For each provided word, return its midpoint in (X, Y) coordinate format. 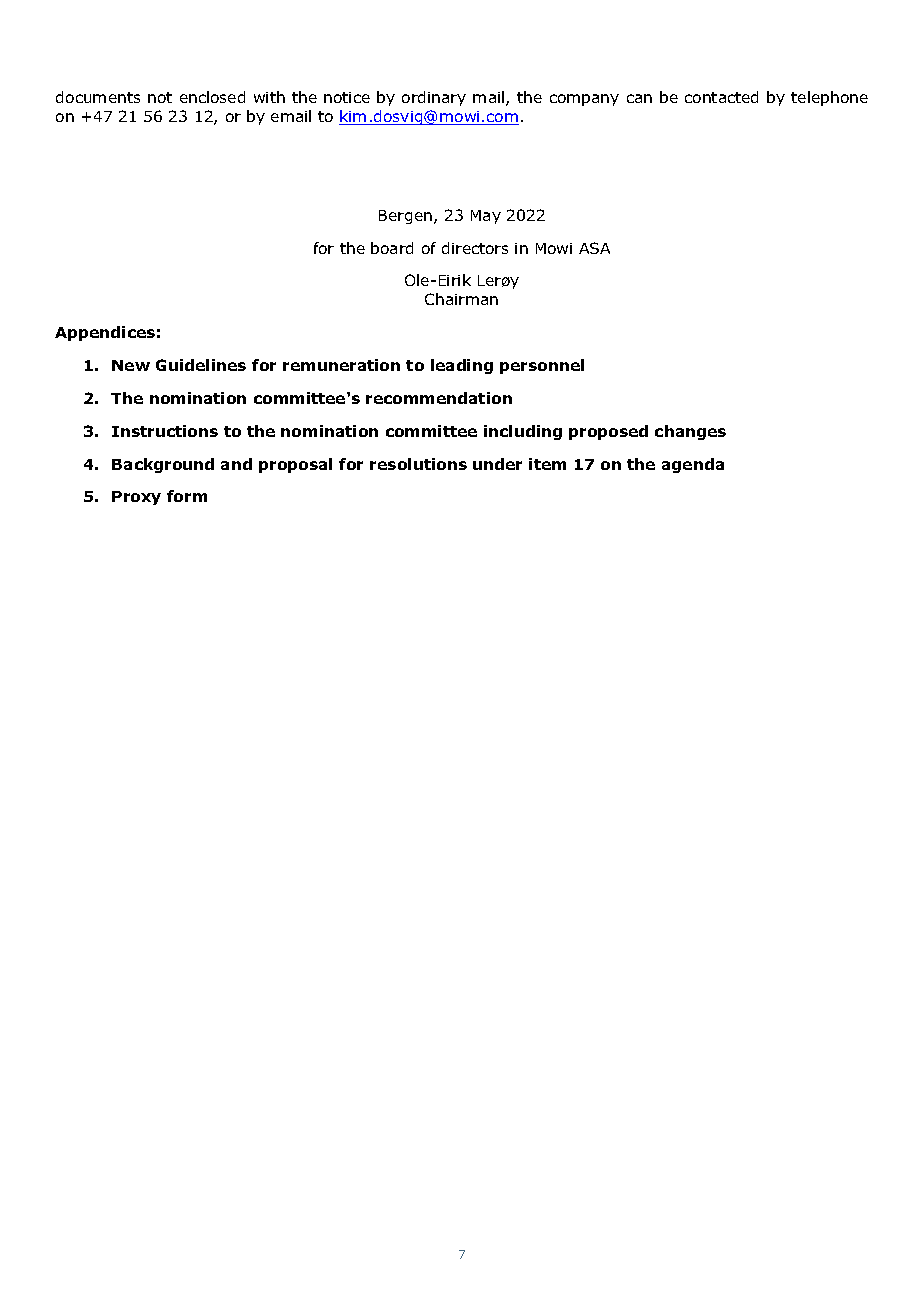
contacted (721, 97)
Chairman (461, 299)
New (131, 365)
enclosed (212, 97)
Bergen (405, 217)
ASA (594, 248)
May (486, 217)
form (187, 496)
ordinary (434, 98)
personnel (542, 366)
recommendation (439, 398)
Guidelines (201, 365)
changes (690, 432)
